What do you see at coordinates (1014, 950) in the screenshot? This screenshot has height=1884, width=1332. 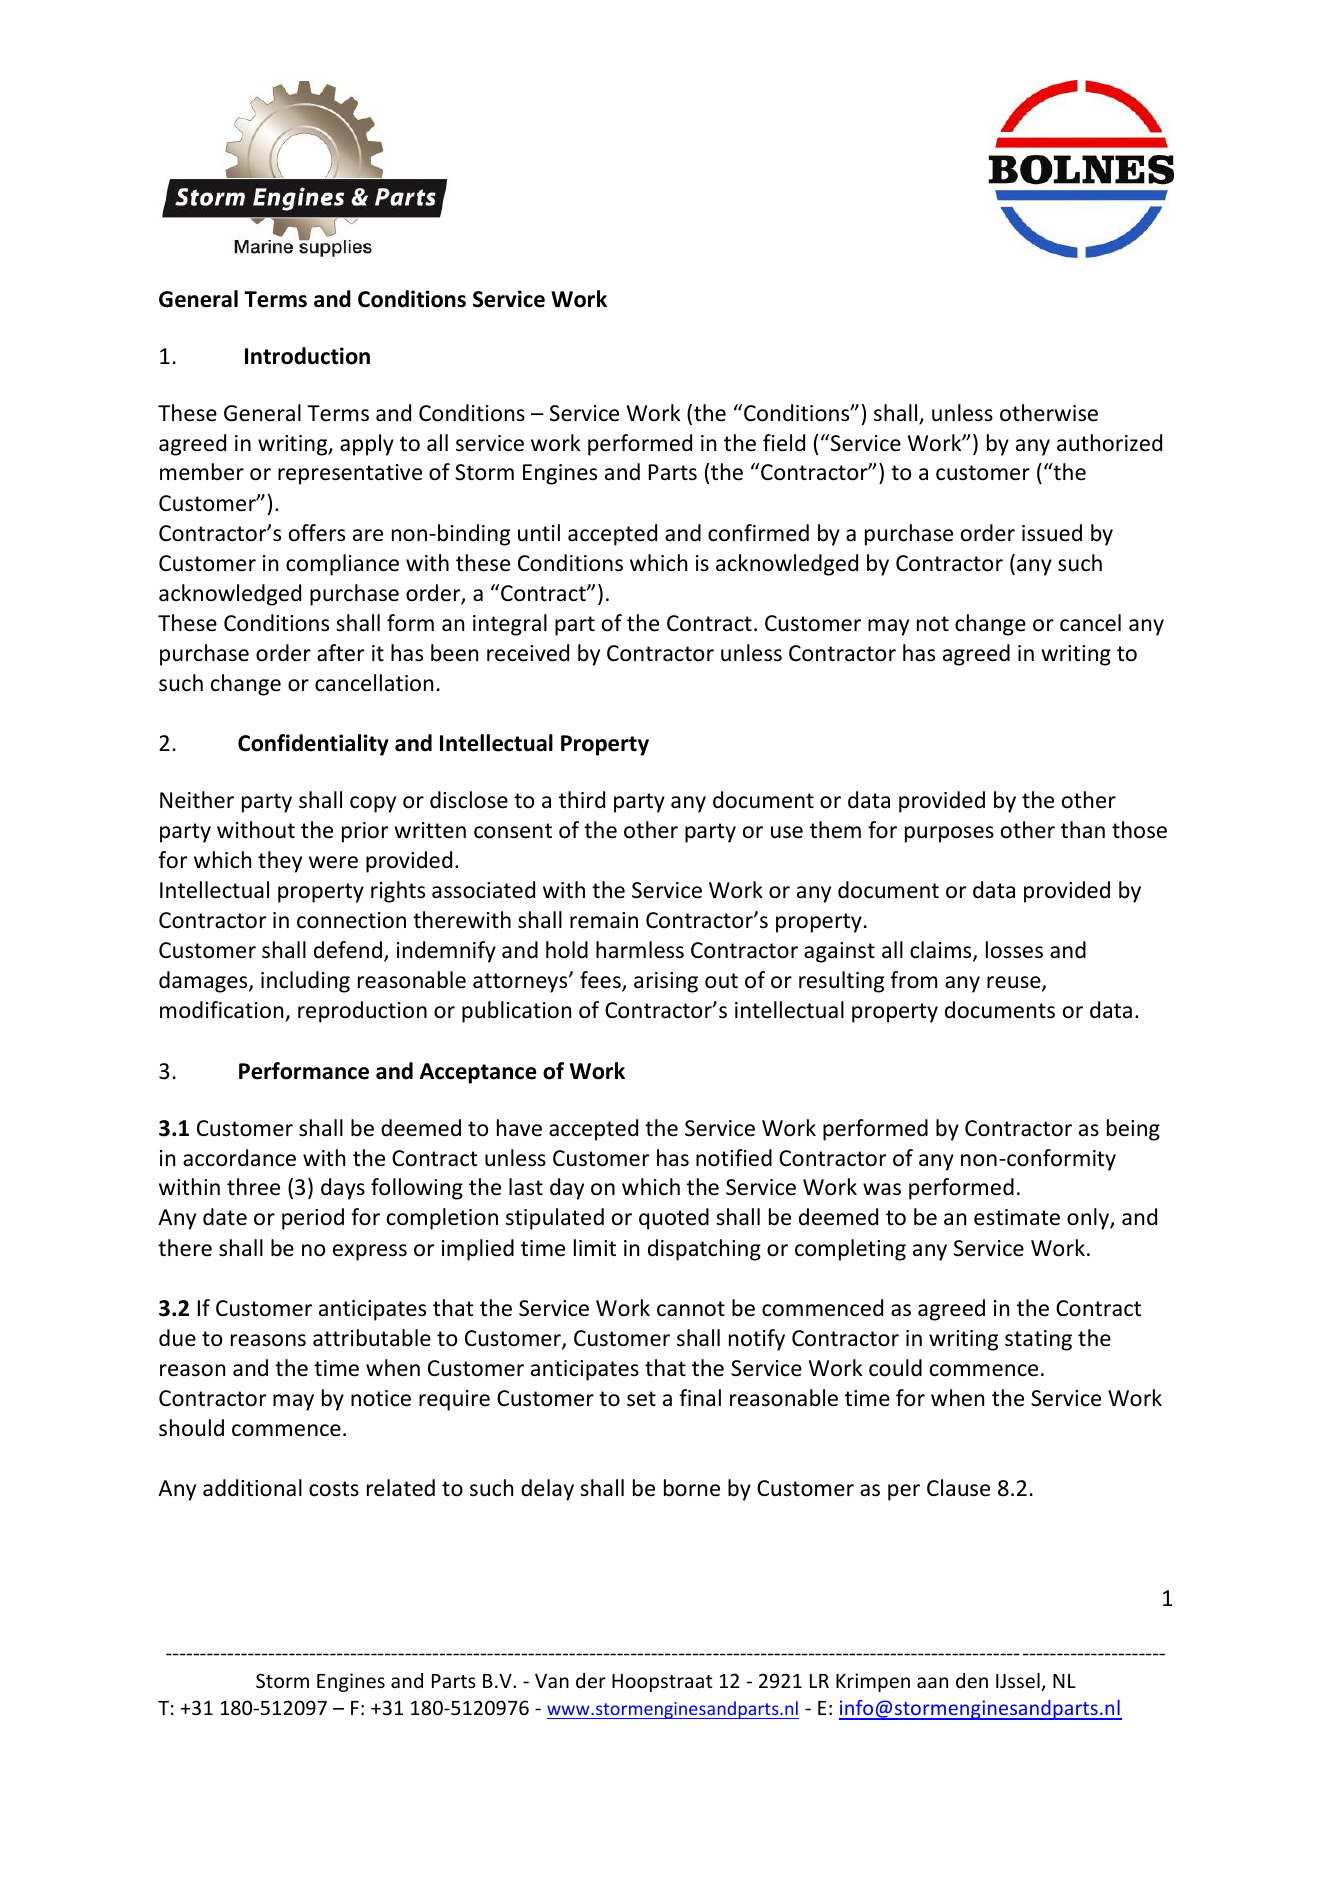 I see `losses` at bounding box center [1014, 950].
